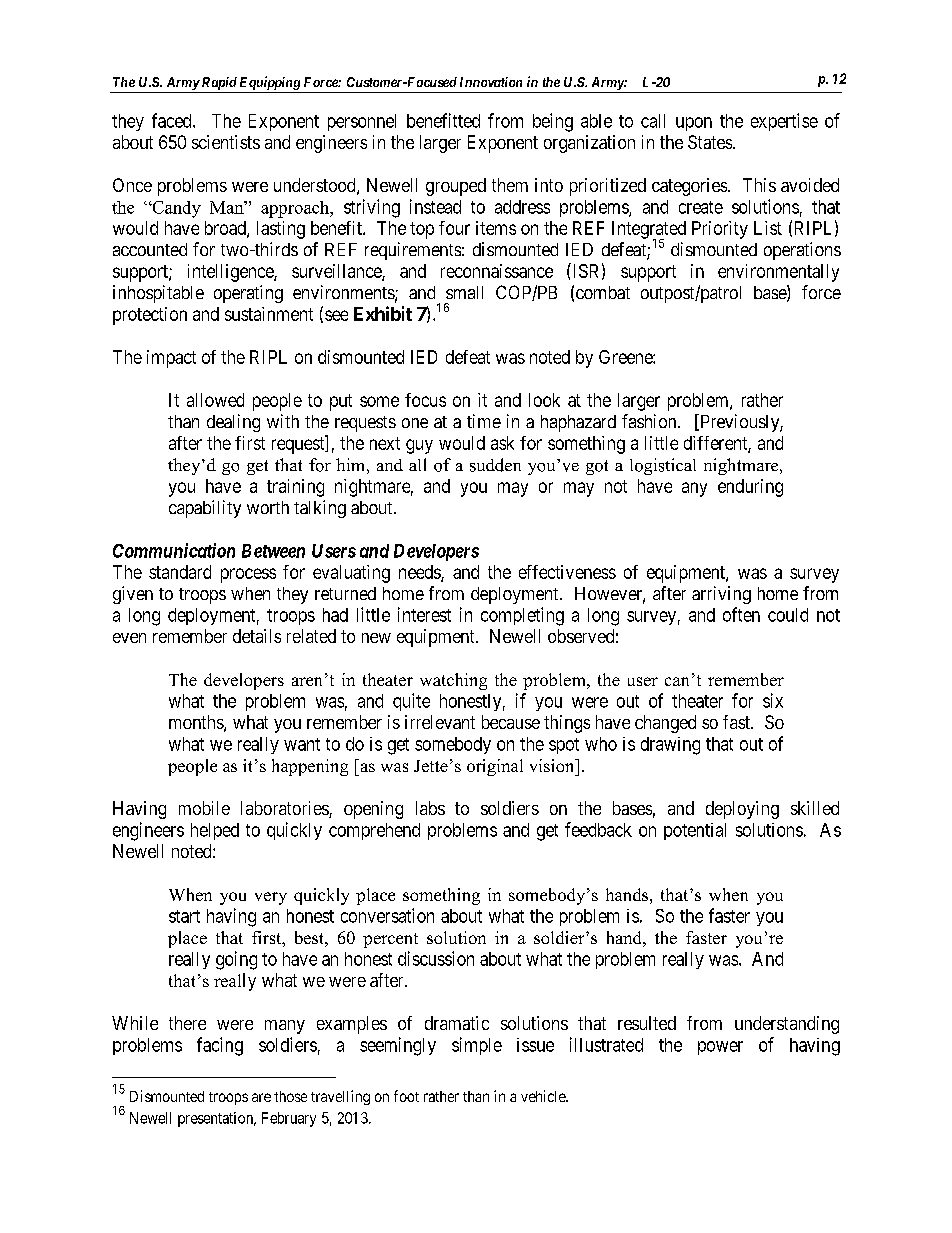 The width and height of the image is (952, 1233). I want to click on potential, so click(695, 831).
